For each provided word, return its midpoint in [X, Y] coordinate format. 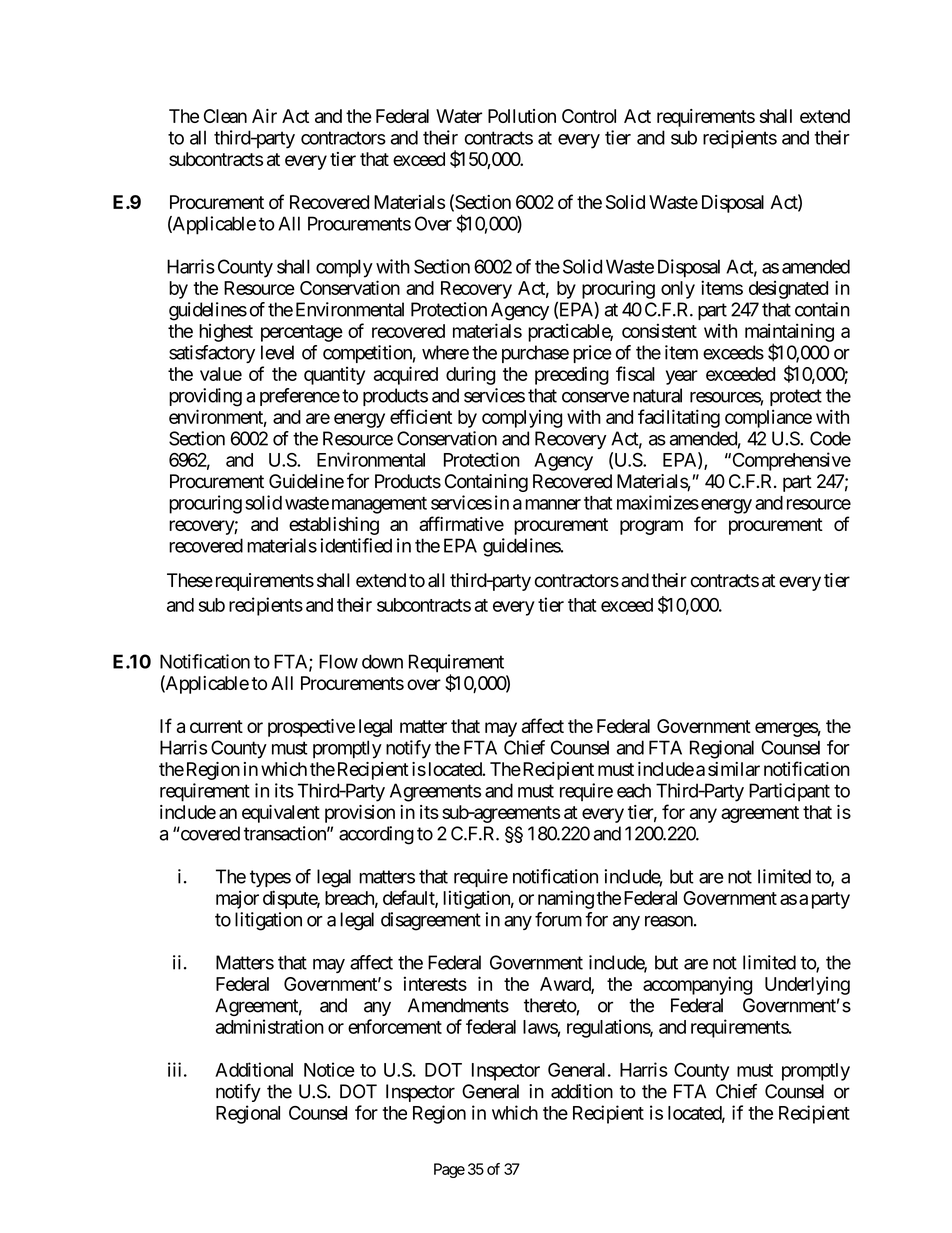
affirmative [461, 523]
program [651, 527]
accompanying [697, 985]
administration [270, 1026]
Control [589, 116]
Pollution [522, 116]
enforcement [395, 1026]
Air [264, 116]
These [190, 580]
